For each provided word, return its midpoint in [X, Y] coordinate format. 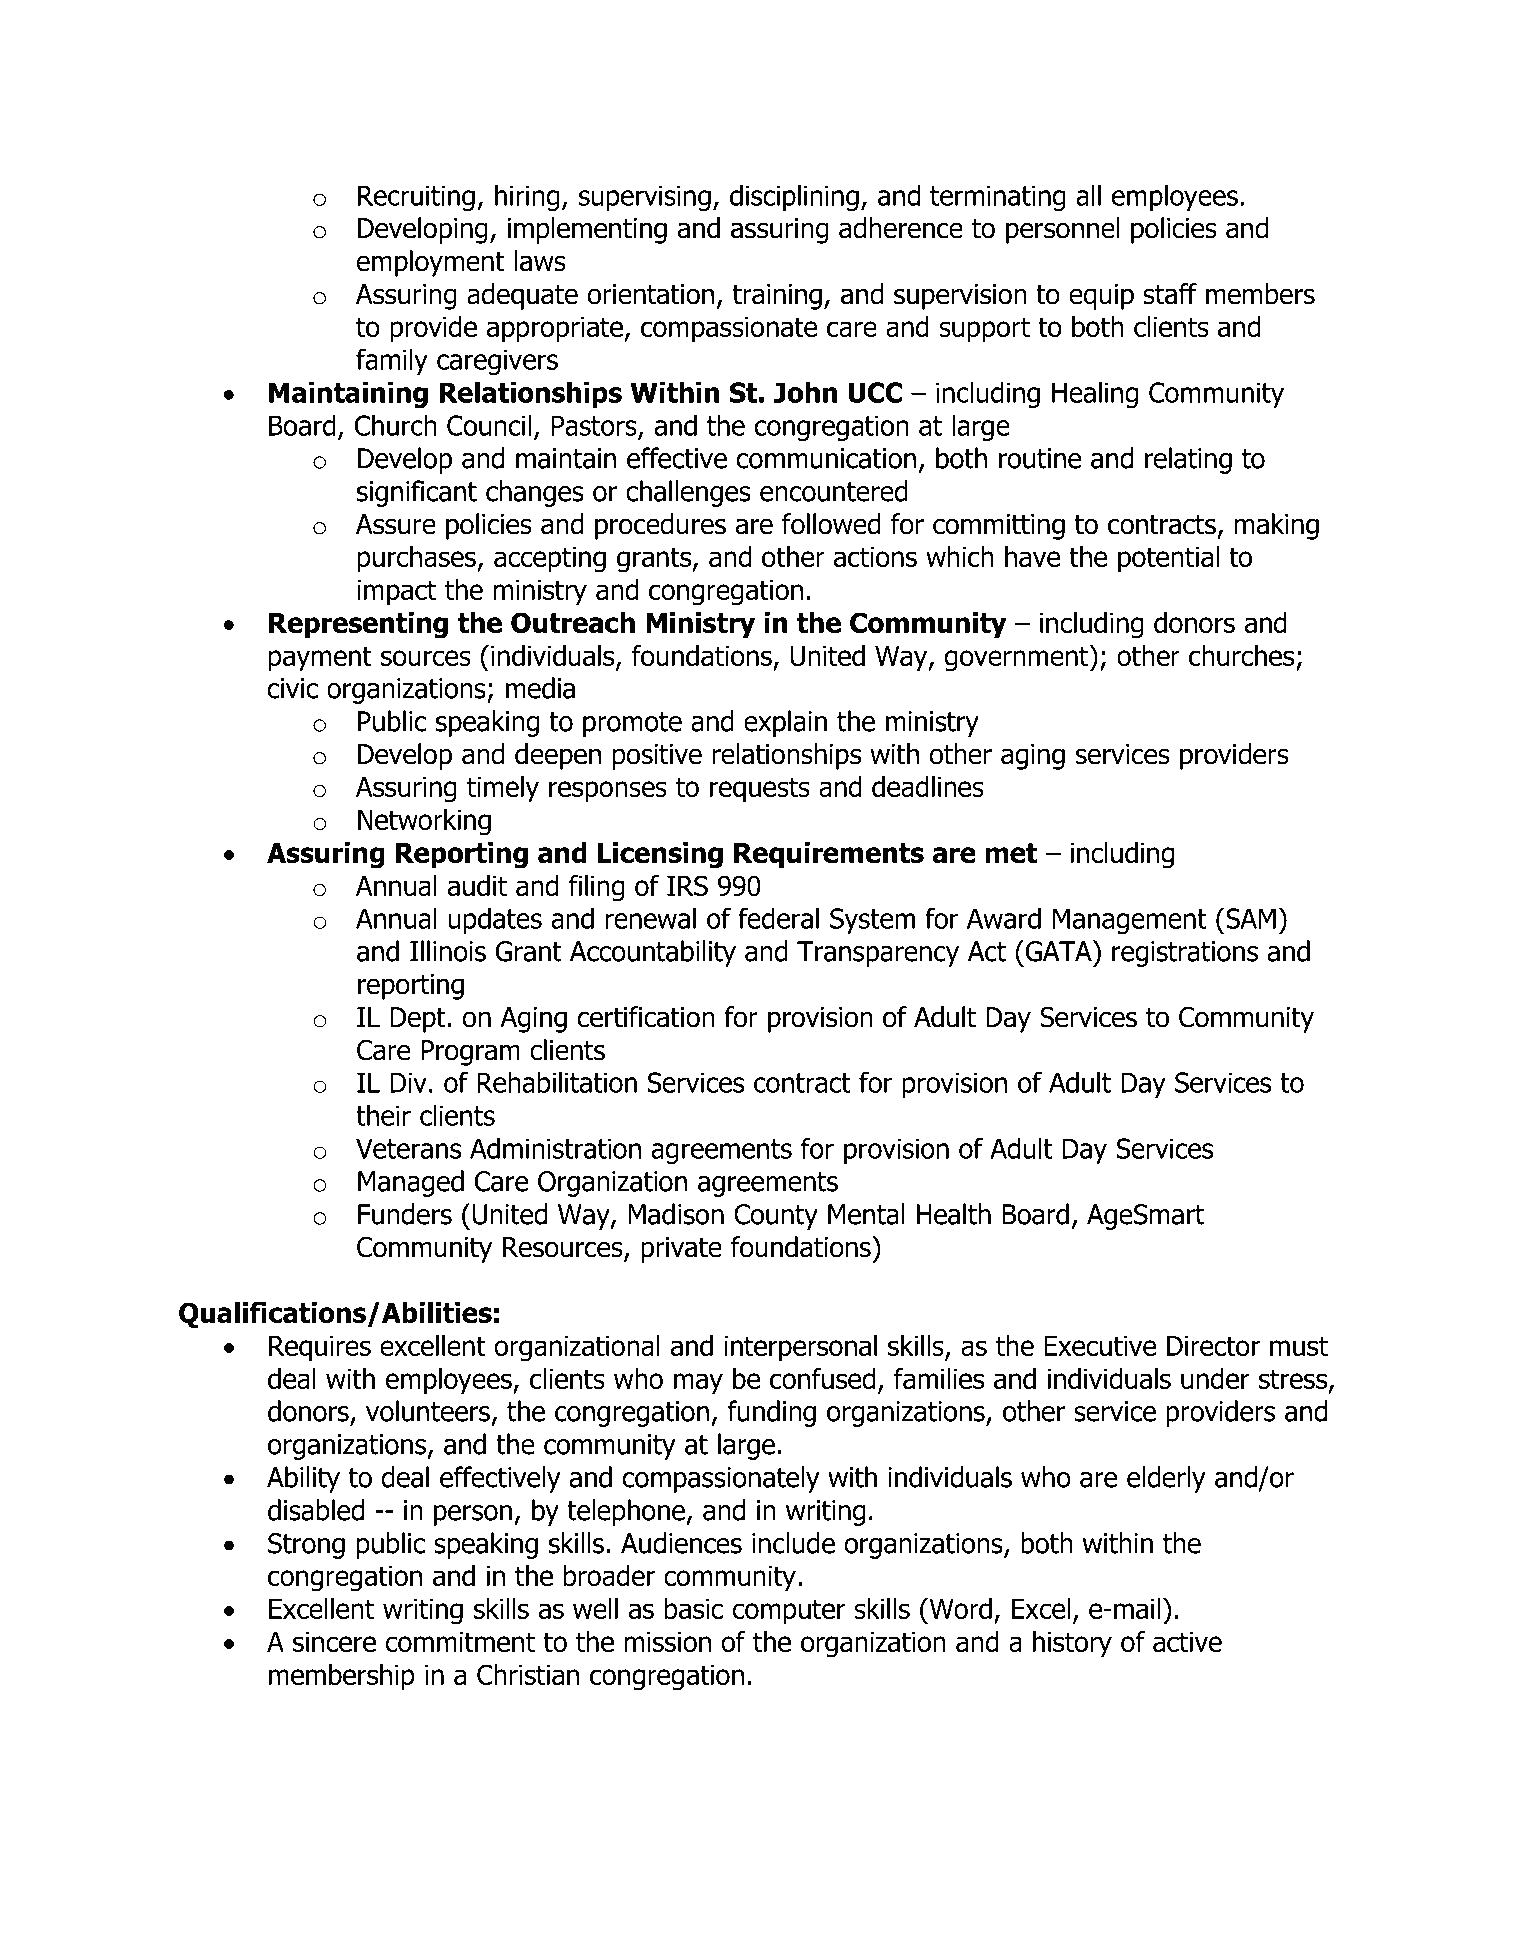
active [1187, 1641]
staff [1170, 294]
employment [430, 263]
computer [789, 1612]
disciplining [794, 197]
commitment [460, 1641]
